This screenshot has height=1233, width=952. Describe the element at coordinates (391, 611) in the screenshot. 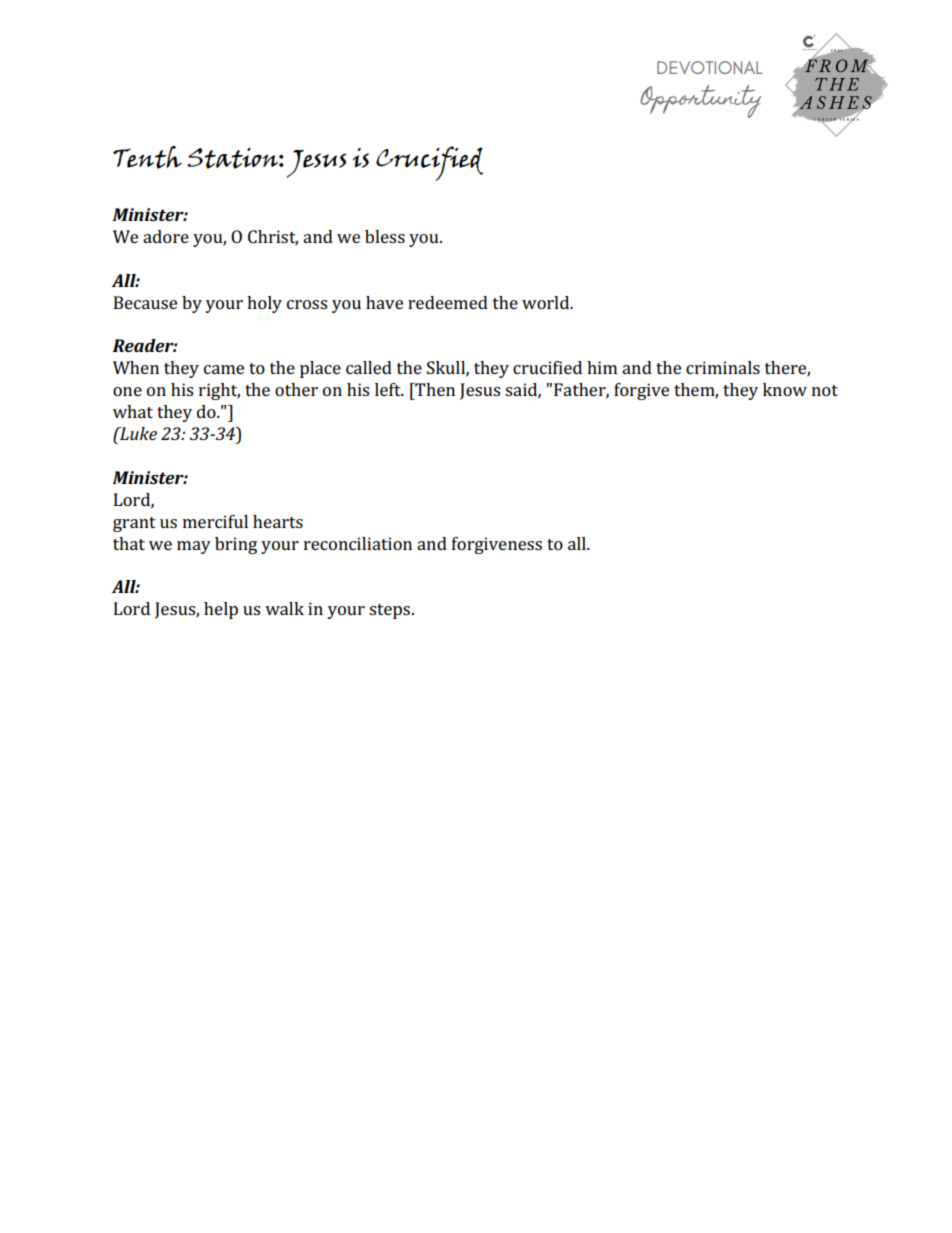

I see `steps` at that location.
